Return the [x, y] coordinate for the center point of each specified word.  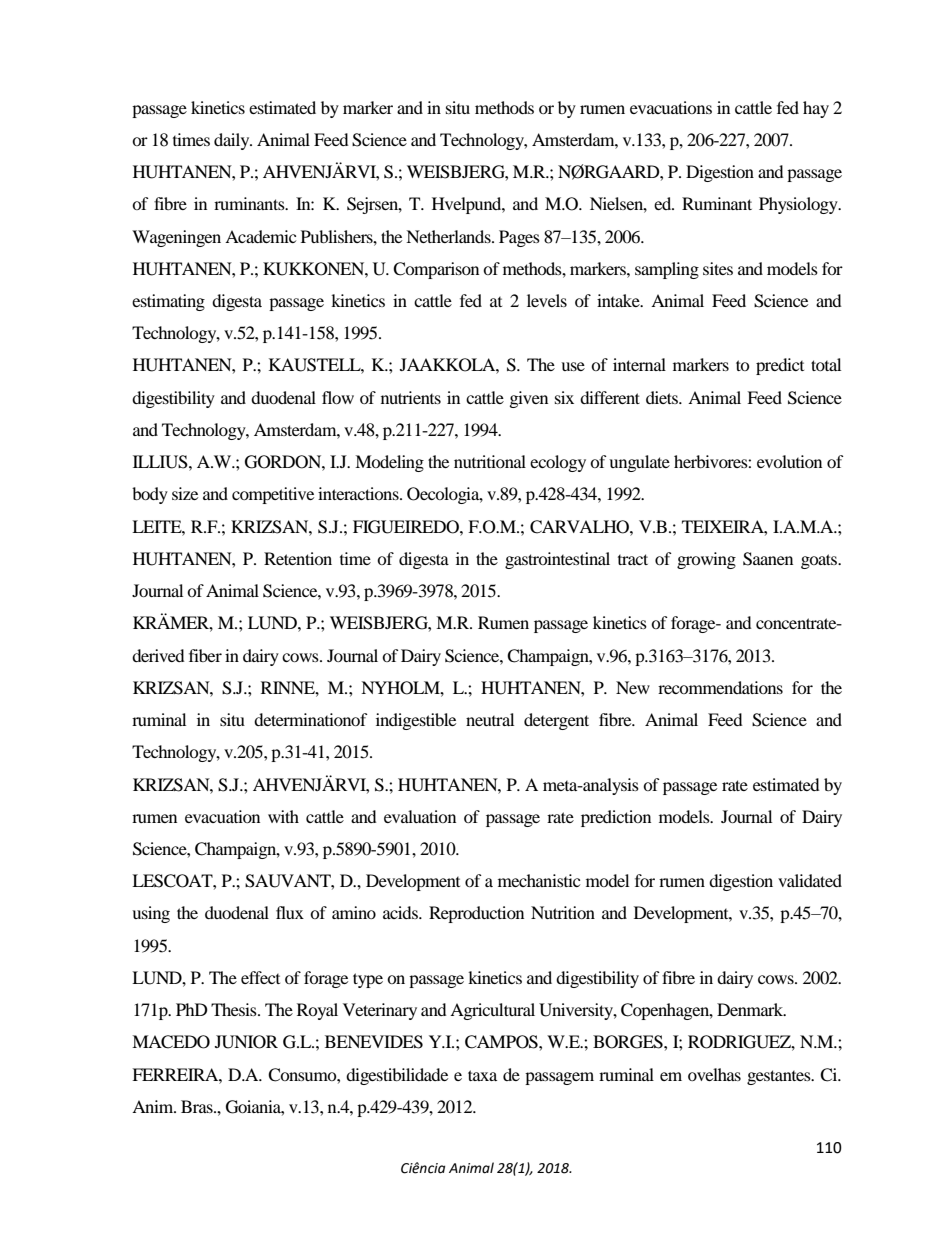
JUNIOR [246, 1042]
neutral [490, 719]
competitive [273, 495]
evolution [789, 461]
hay [816, 109]
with [283, 816]
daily [233, 141]
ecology [558, 463]
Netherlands [449, 236]
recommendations [720, 687]
